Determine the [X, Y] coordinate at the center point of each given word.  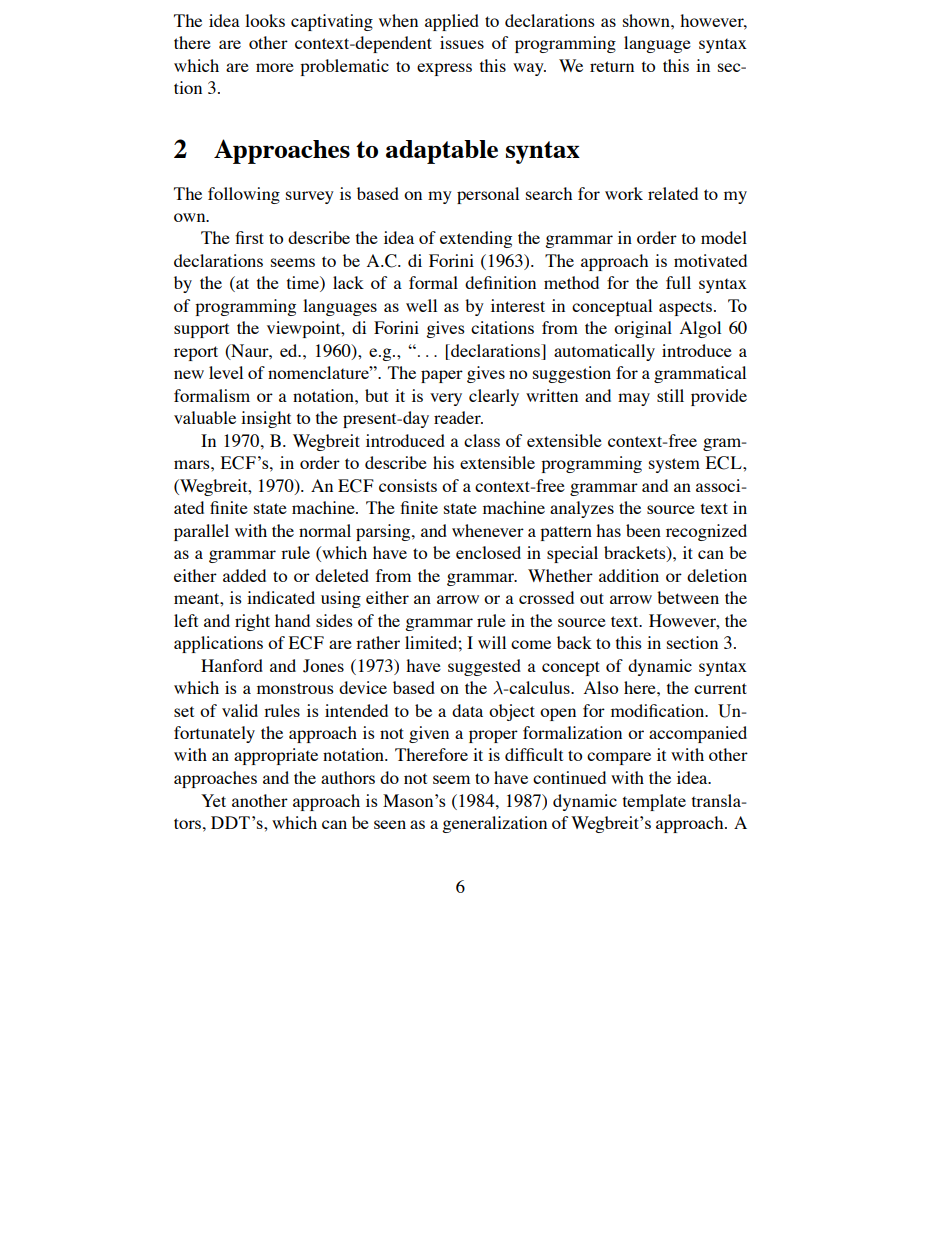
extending [476, 239]
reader [458, 417]
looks [265, 20]
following [244, 195]
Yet [213, 800]
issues [462, 42]
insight [266, 419]
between [688, 597]
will [492, 642]
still [670, 395]
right [252, 622]
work [624, 193]
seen [390, 824]
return [612, 66]
